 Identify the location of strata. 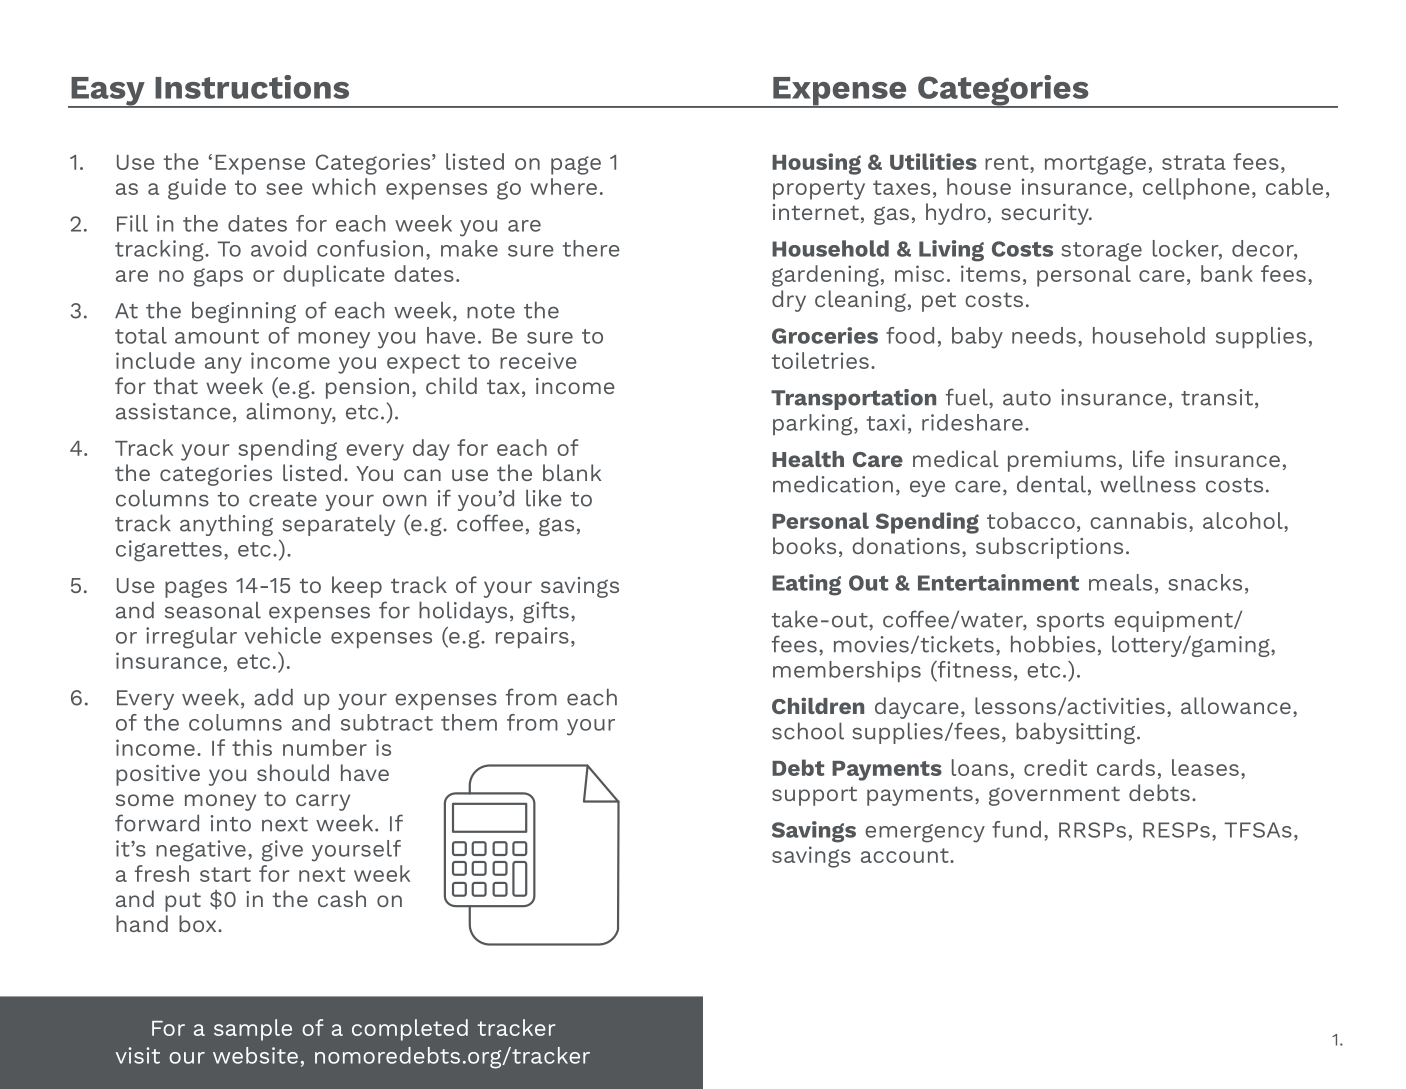
(1194, 162).
